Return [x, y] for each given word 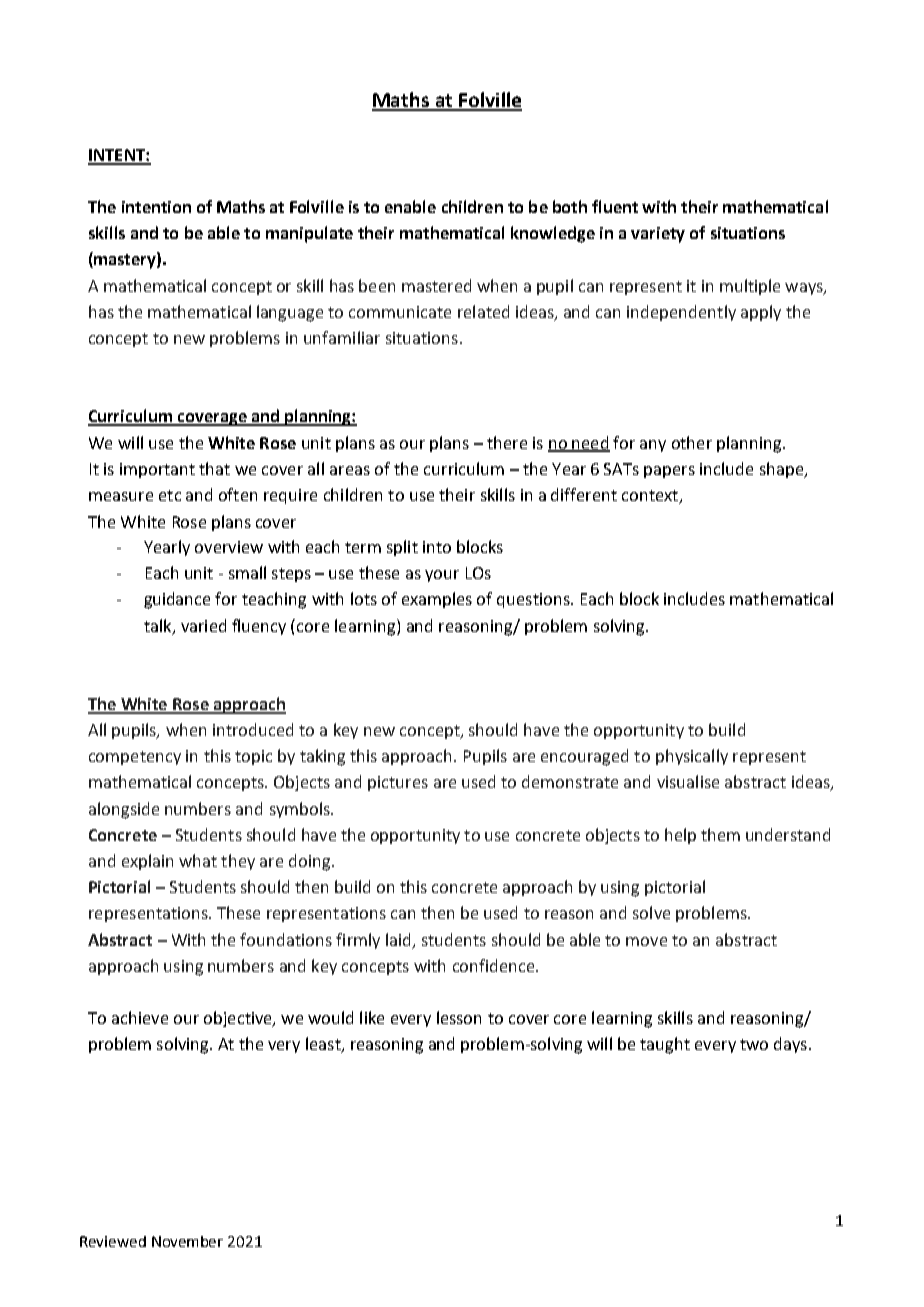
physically [692, 757]
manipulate [309, 234]
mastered [436, 285]
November [187, 1241]
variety [658, 235]
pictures [398, 783]
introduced [253, 729]
